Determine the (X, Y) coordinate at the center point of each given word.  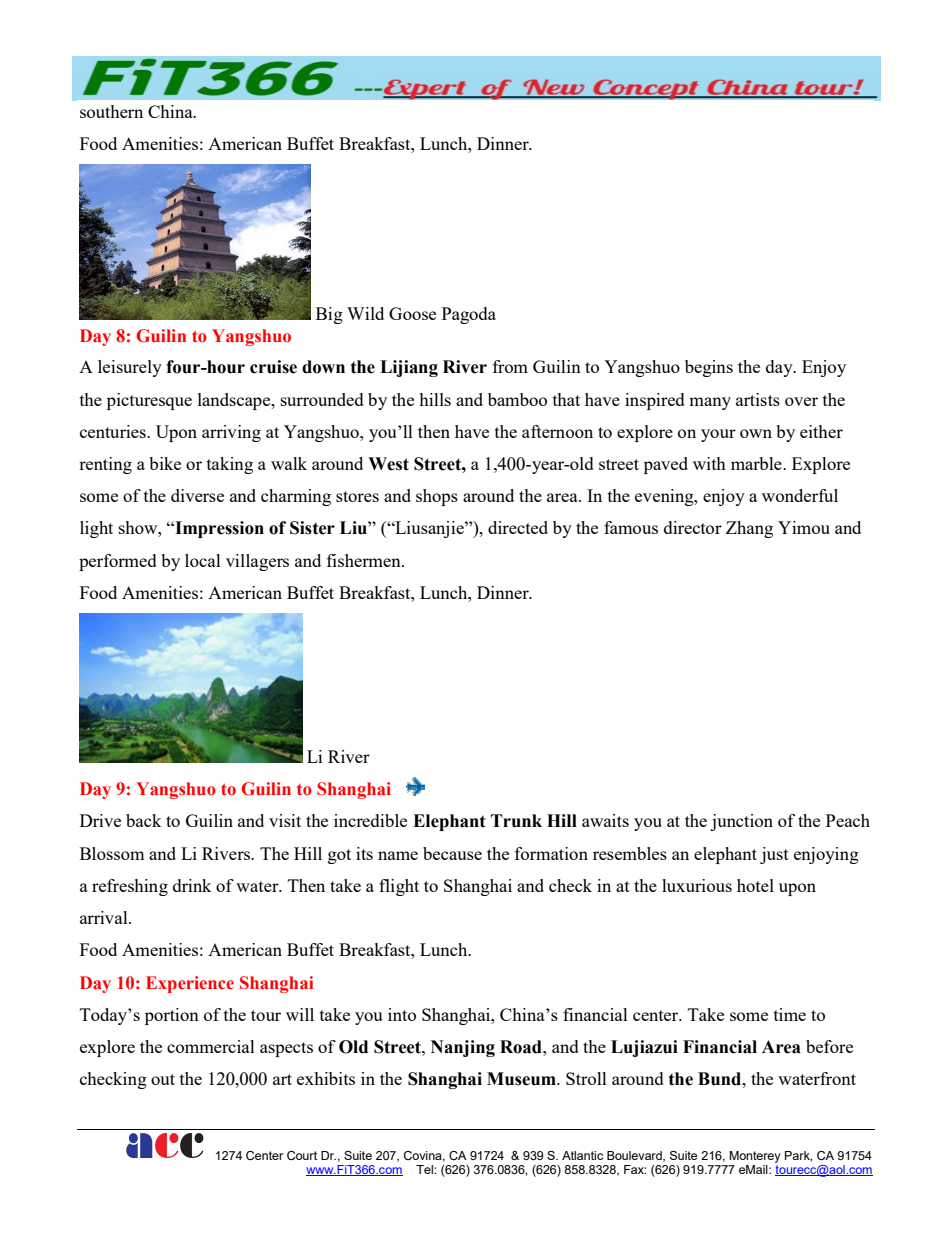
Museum (522, 1079)
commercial (211, 1046)
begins (709, 368)
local (203, 560)
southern (111, 111)
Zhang (749, 529)
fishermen (365, 560)
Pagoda (469, 315)
